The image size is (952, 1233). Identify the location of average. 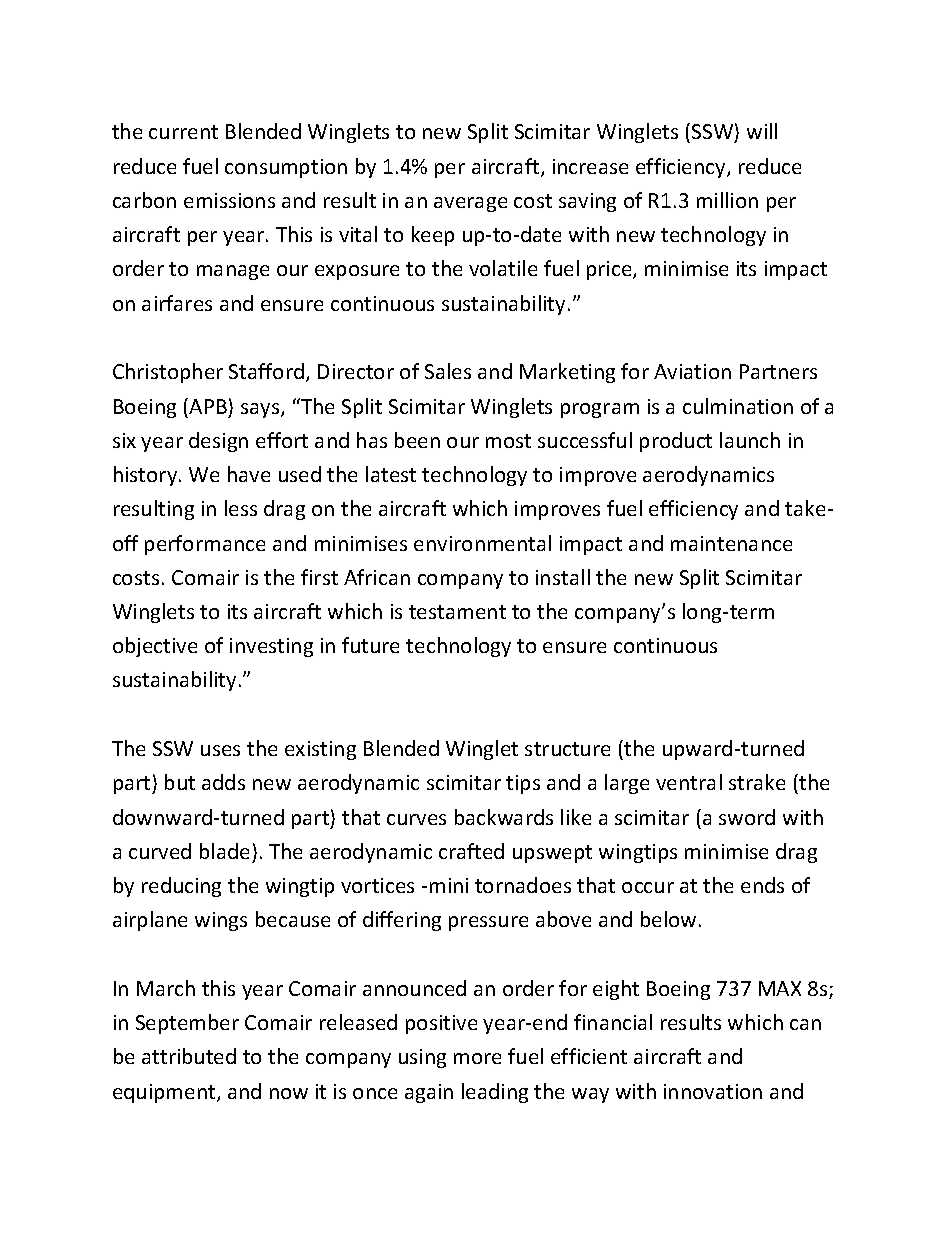
(470, 204).
